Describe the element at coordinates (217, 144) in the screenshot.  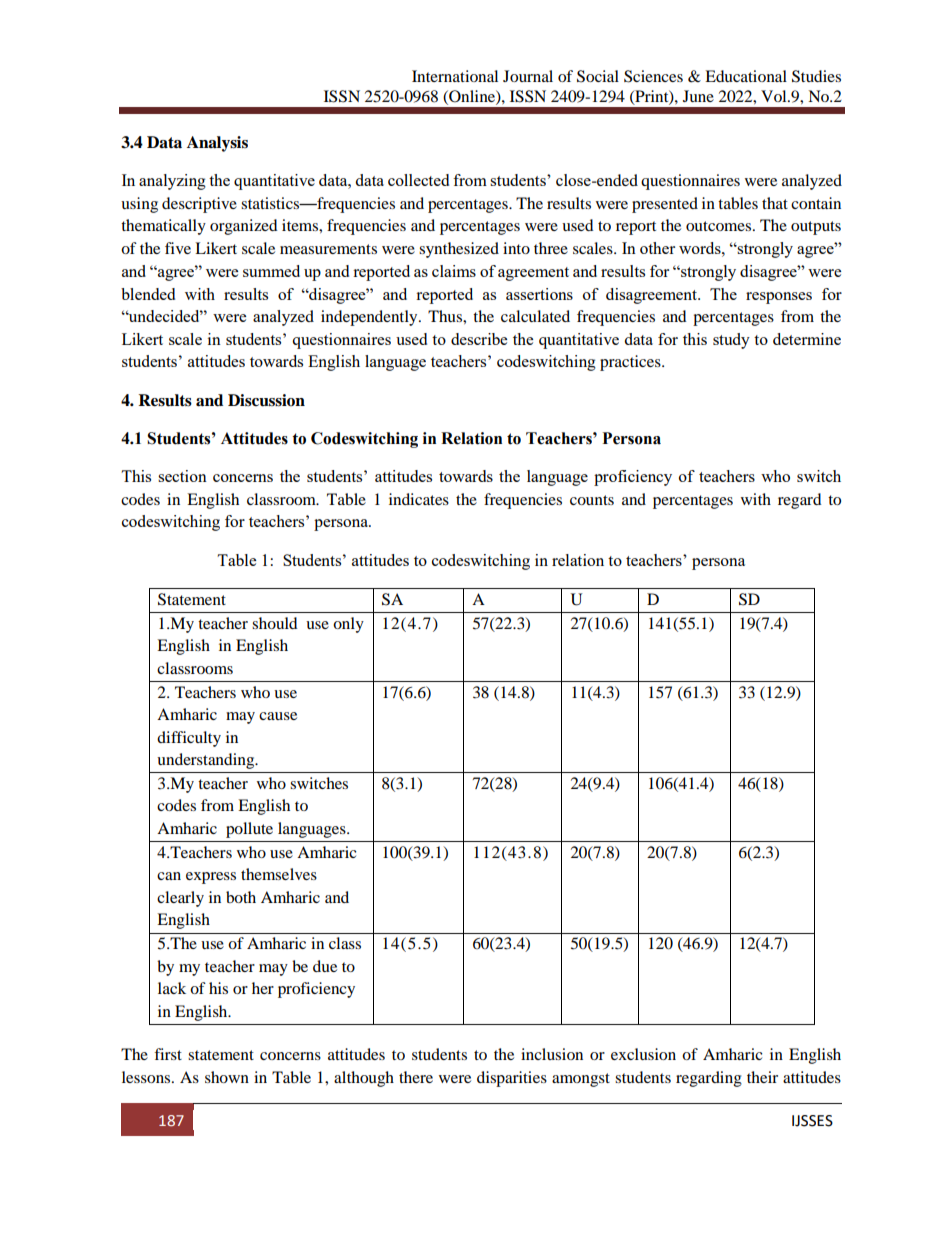
I see `Analysis` at that location.
